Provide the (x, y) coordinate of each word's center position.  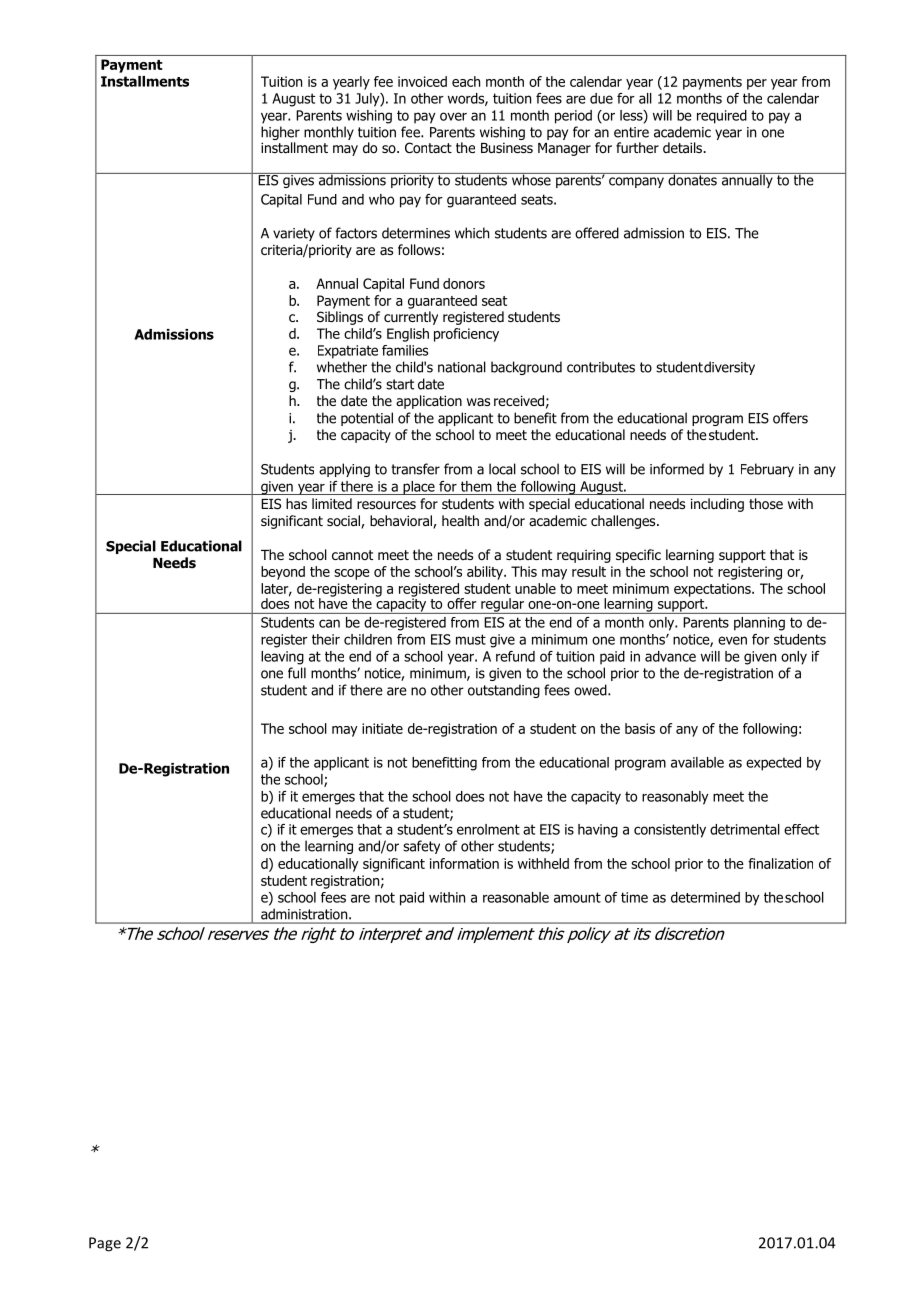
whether (342, 367)
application (429, 402)
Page (105, 1244)
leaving (282, 658)
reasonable (516, 897)
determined (705, 897)
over (453, 116)
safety (421, 847)
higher (280, 134)
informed (677, 469)
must (471, 639)
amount (577, 897)
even (732, 640)
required (722, 117)
